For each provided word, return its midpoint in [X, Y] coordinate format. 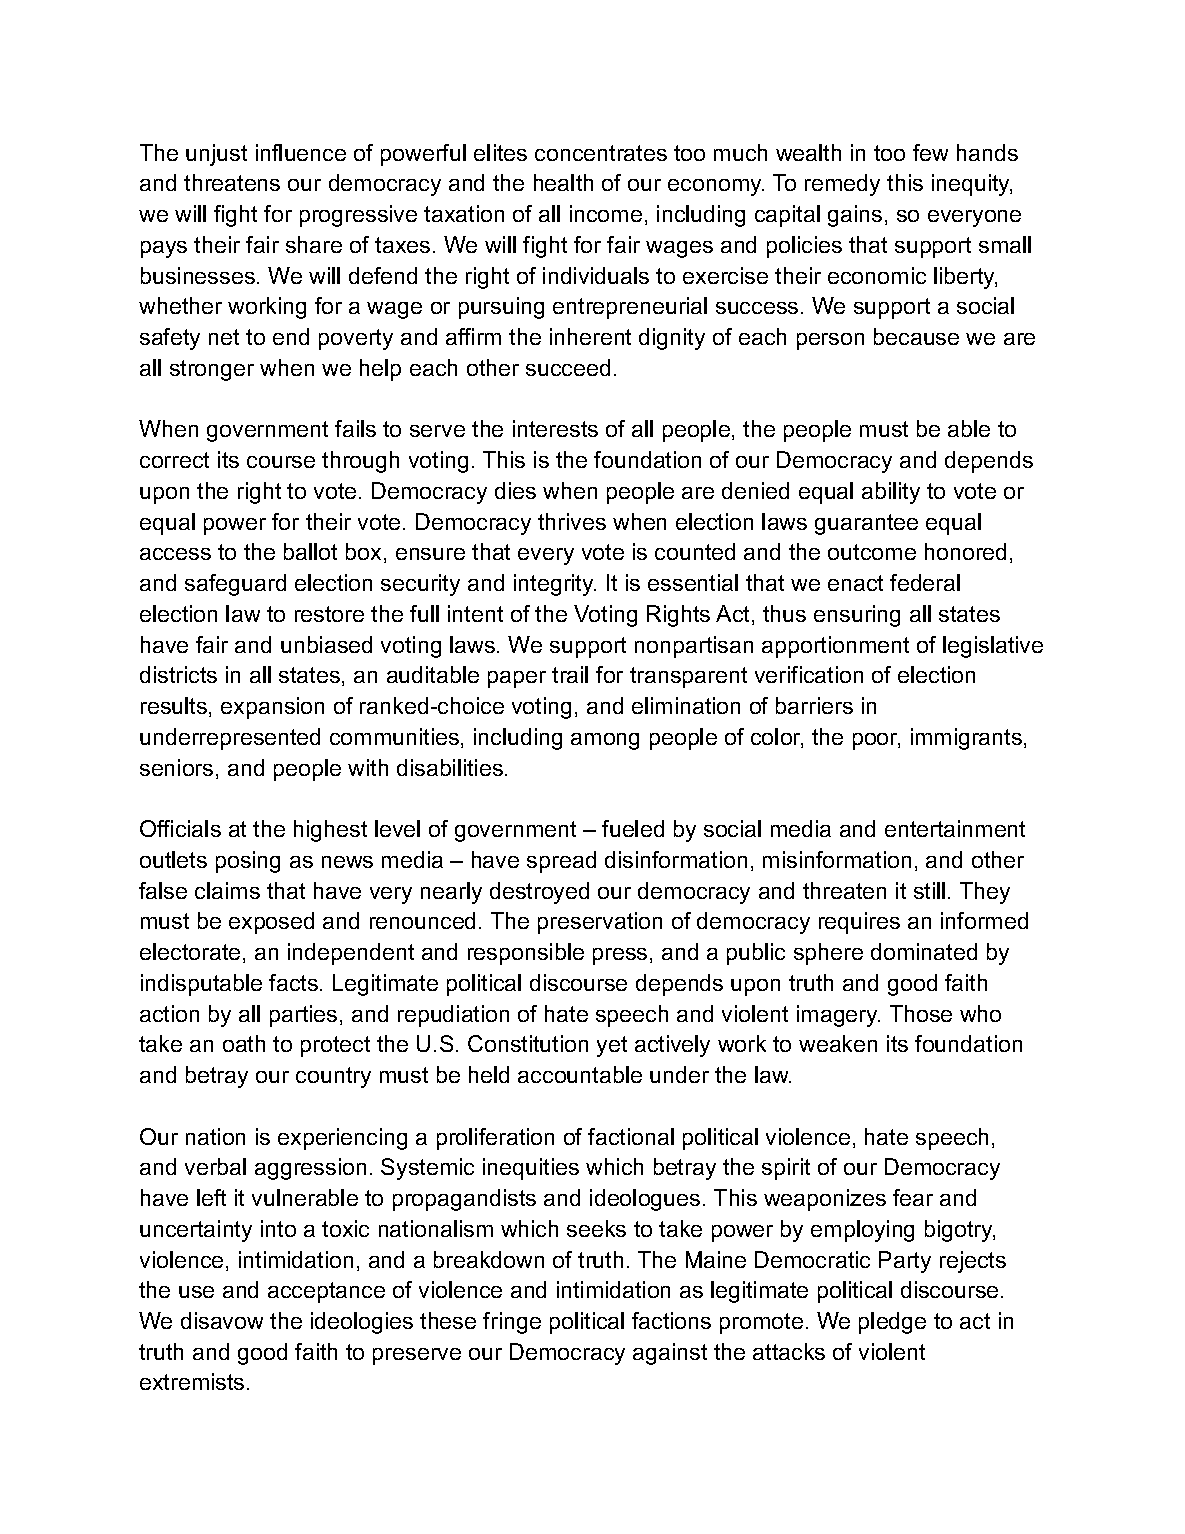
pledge [892, 1323]
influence [301, 152]
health [563, 182]
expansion [272, 708]
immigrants [966, 739]
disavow [222, 1320]
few [930, 152]
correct [174, 460]
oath [244, 1043]
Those [921, 1013]
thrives [572, 521]
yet [612, 1046]
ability [891, 493]
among [605, 741]
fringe [512, 1323]
